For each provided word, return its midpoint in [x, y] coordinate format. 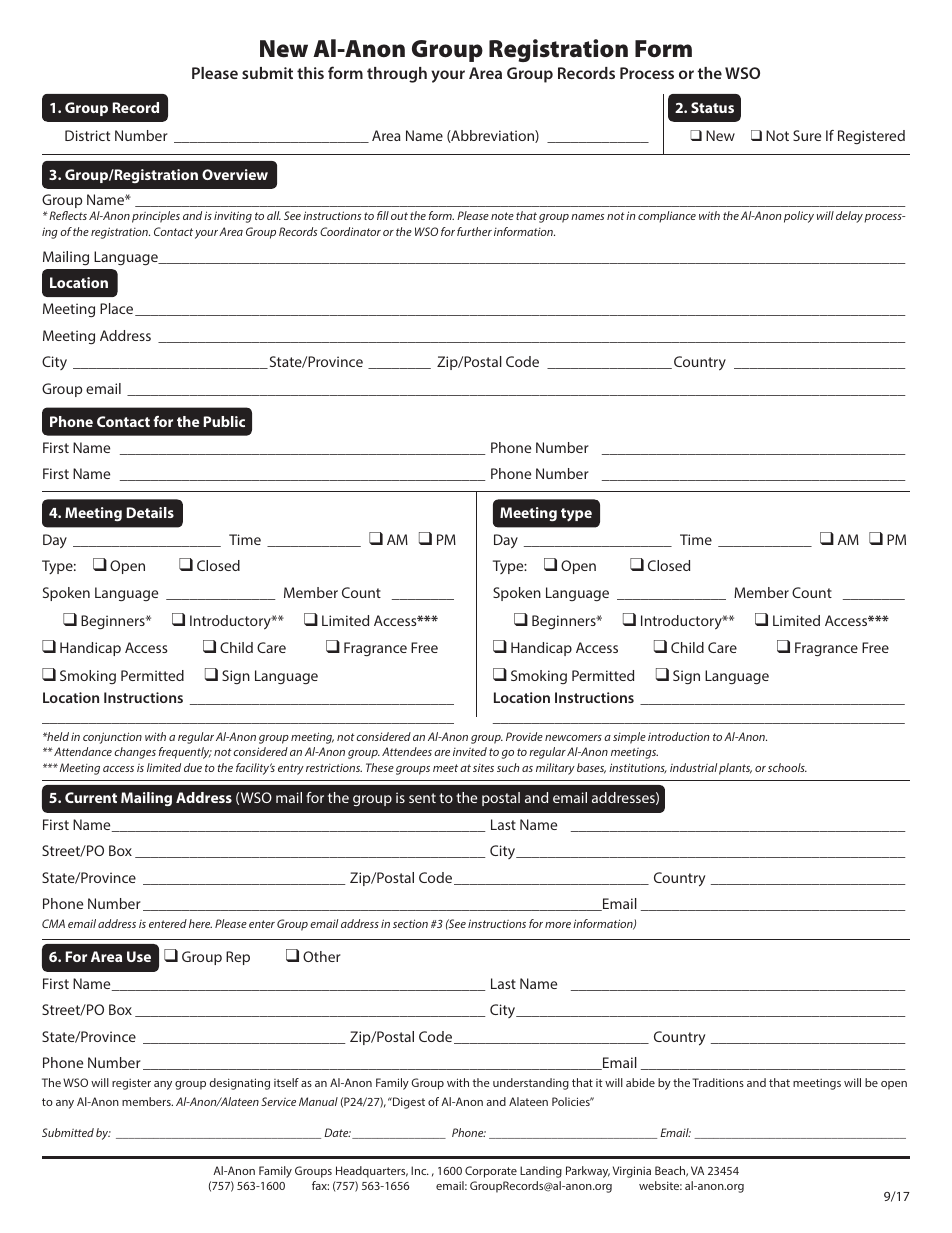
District [87, 135]
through [397, 75]
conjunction [112, 738]
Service [278, 1101]
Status [712, 107]
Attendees [407, 751]
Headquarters [372, 1172]
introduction [678, 736]
